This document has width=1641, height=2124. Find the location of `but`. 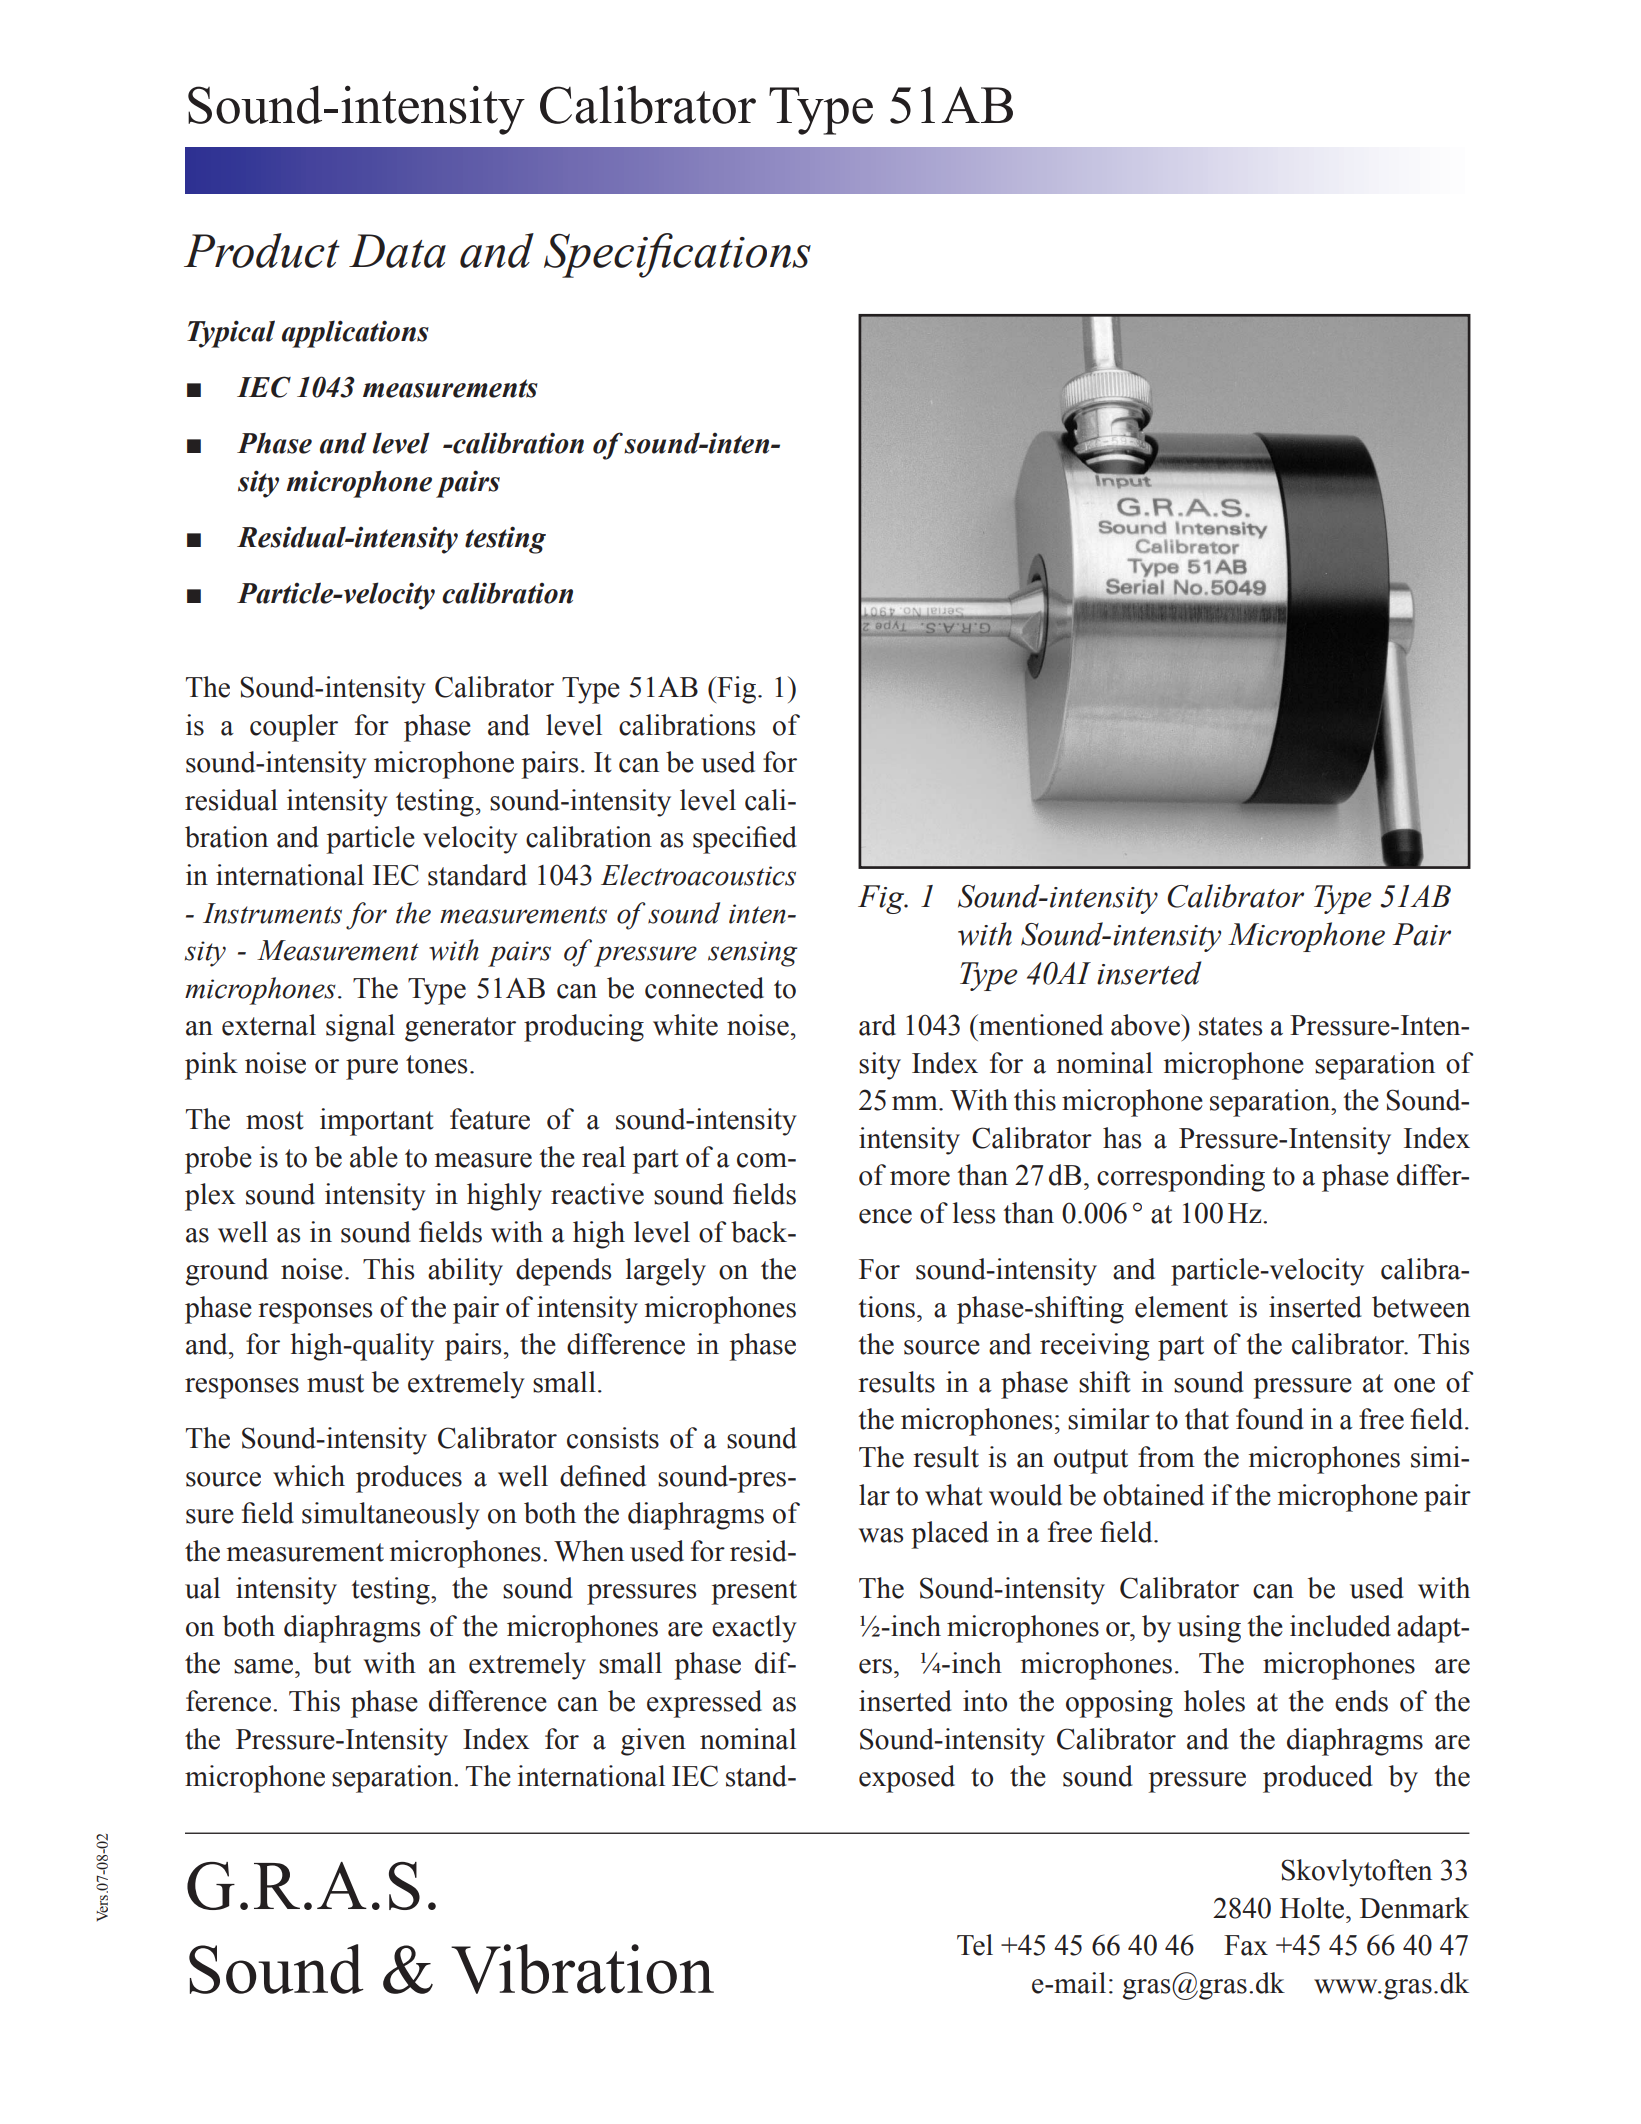

but is located at coordinates (332, 1663).
